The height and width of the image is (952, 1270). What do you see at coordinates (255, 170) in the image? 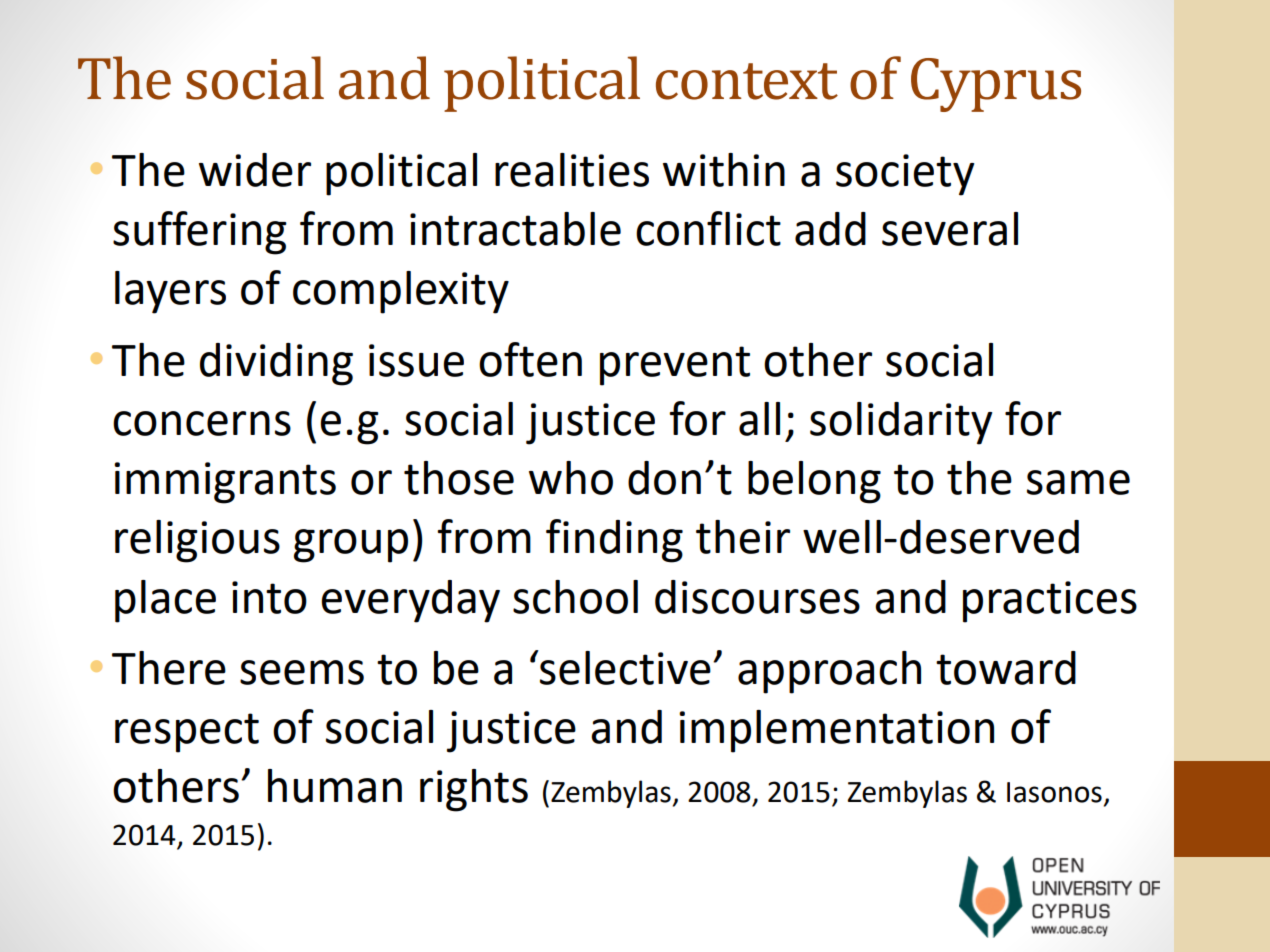
I see `wider` at bounding box center [255, 170].
